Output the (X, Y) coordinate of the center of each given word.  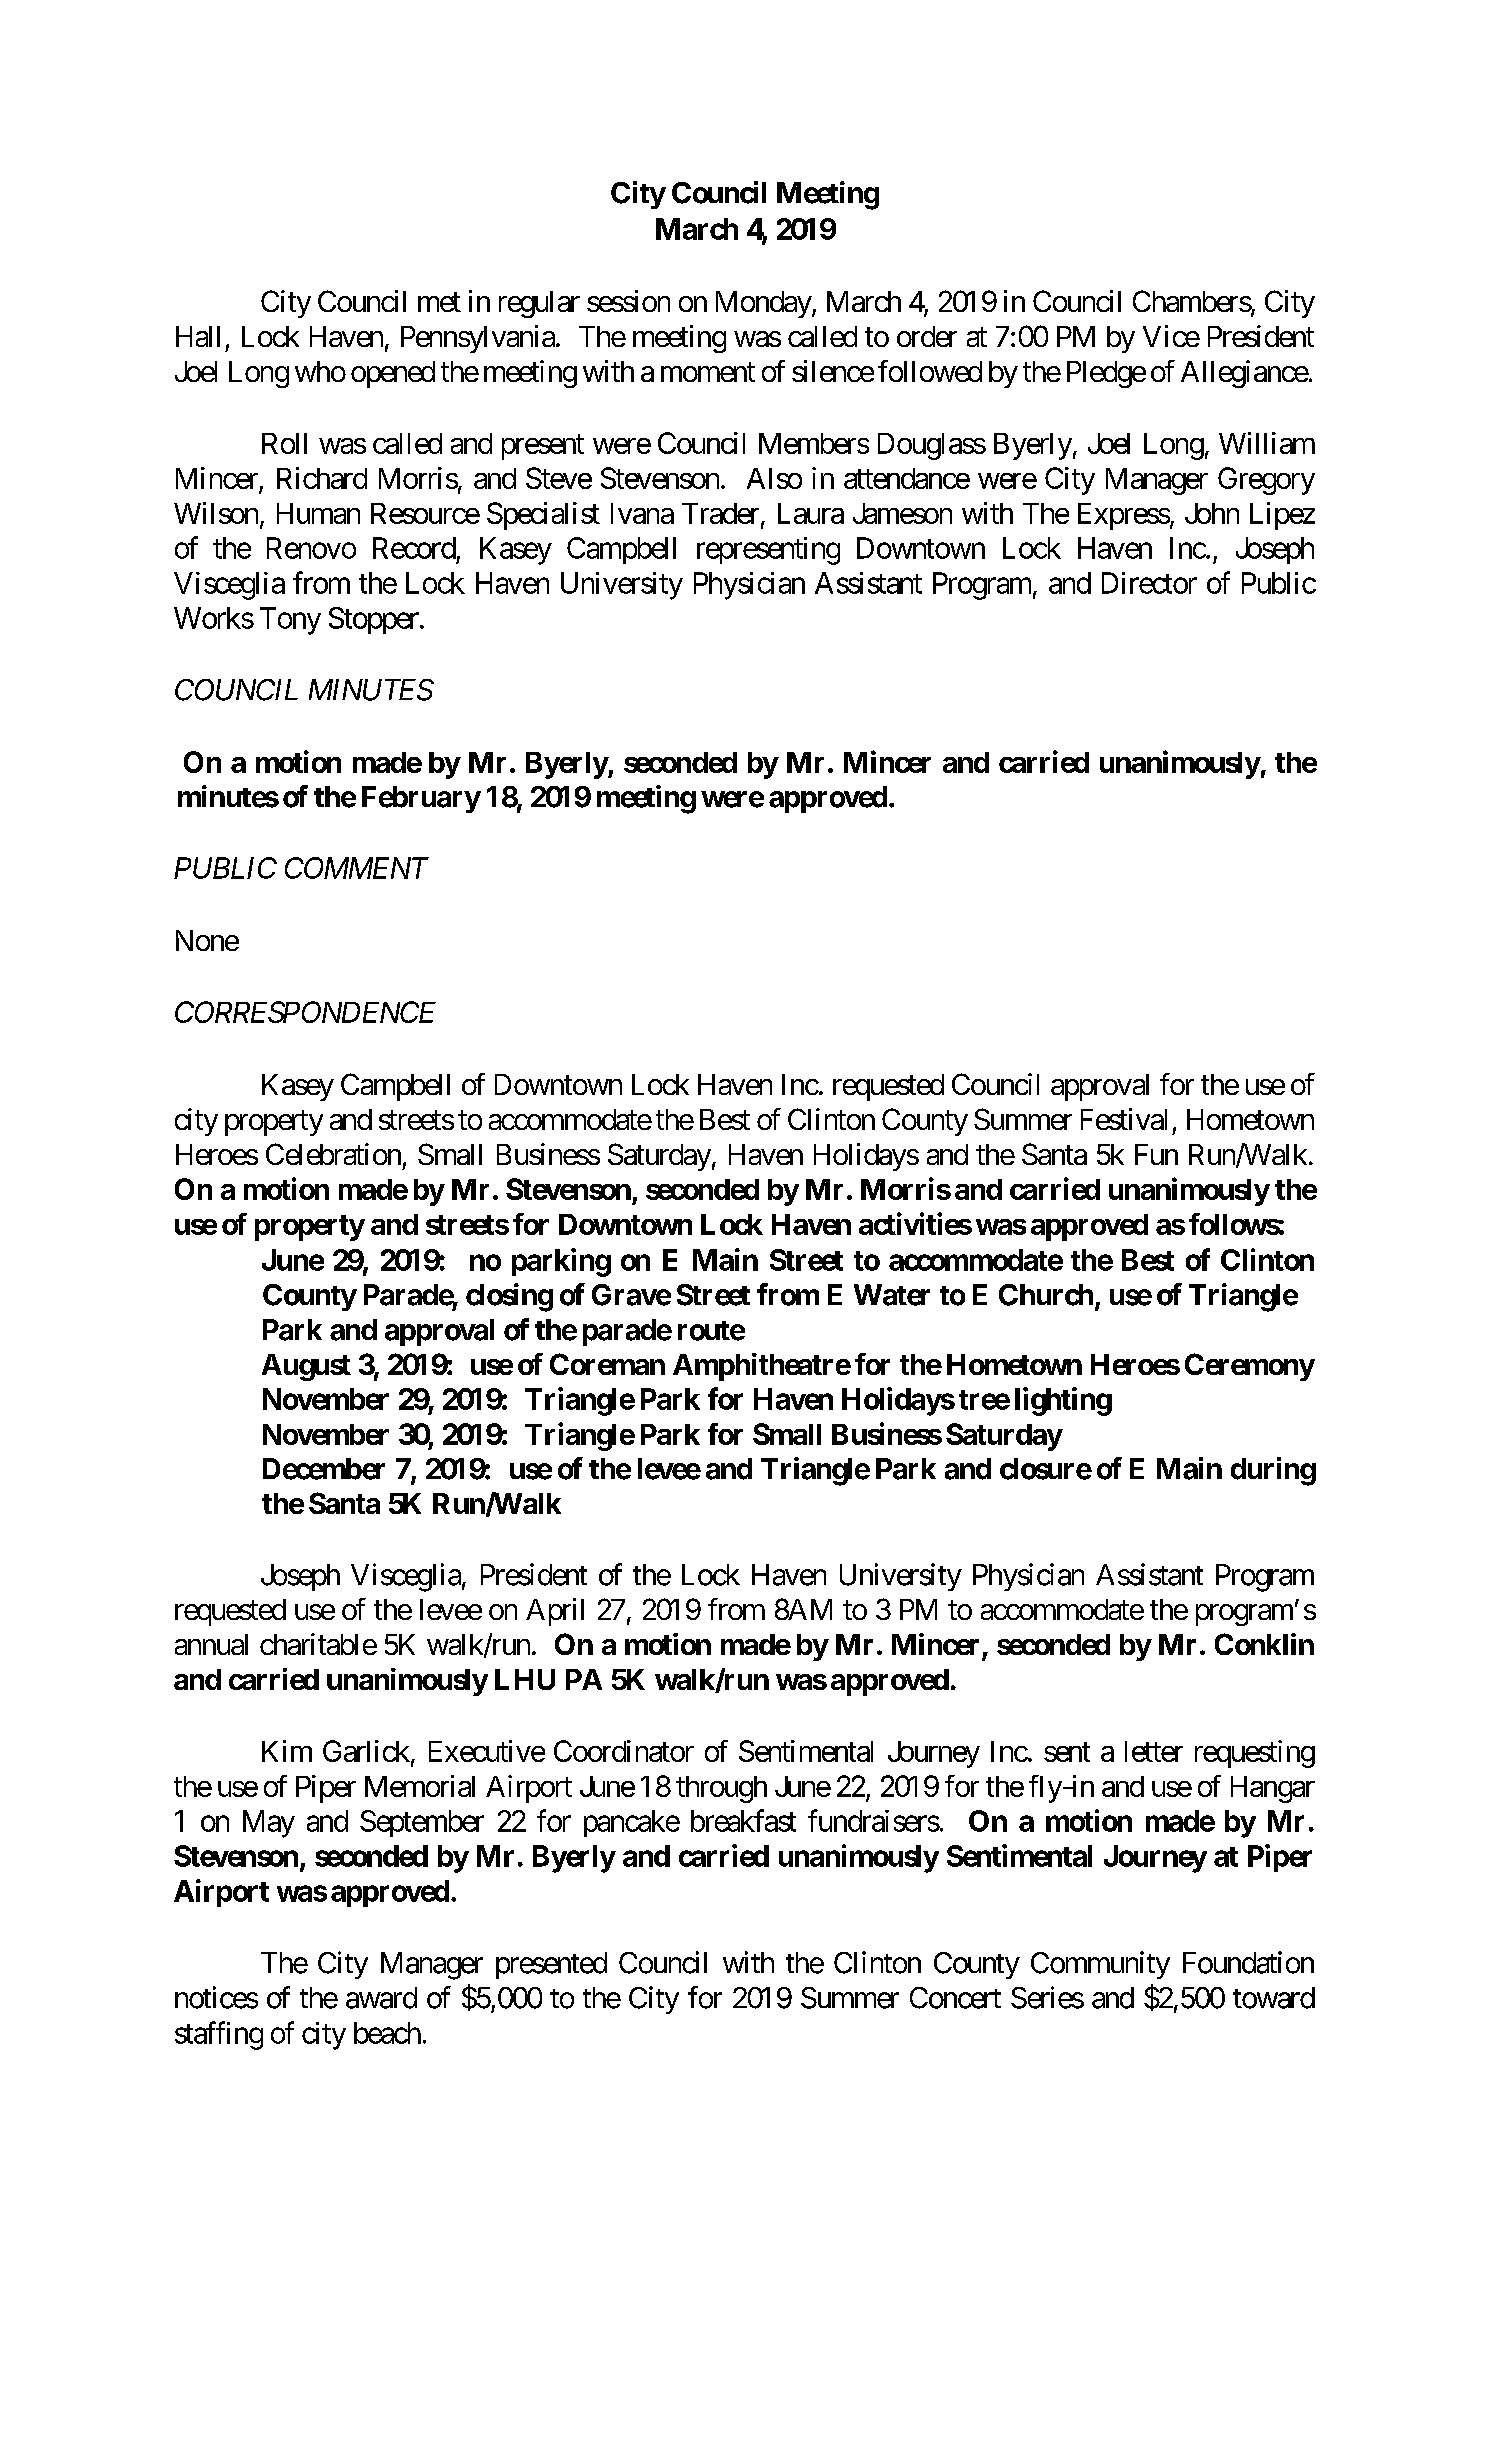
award (381, 1998)
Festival (1124, 1119)
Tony (290, 621)
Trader (720, 513)
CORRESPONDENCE (305, 1012)
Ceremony (1250, 1367)
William (1267, 443)
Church (1046, 1295)
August (306, 1367)
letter (1154, 1751)
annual (211, 1644)
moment (708, 372)
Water (892, 1295)
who (320, 371)
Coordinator (624, 1751)
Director (1149, 583)
